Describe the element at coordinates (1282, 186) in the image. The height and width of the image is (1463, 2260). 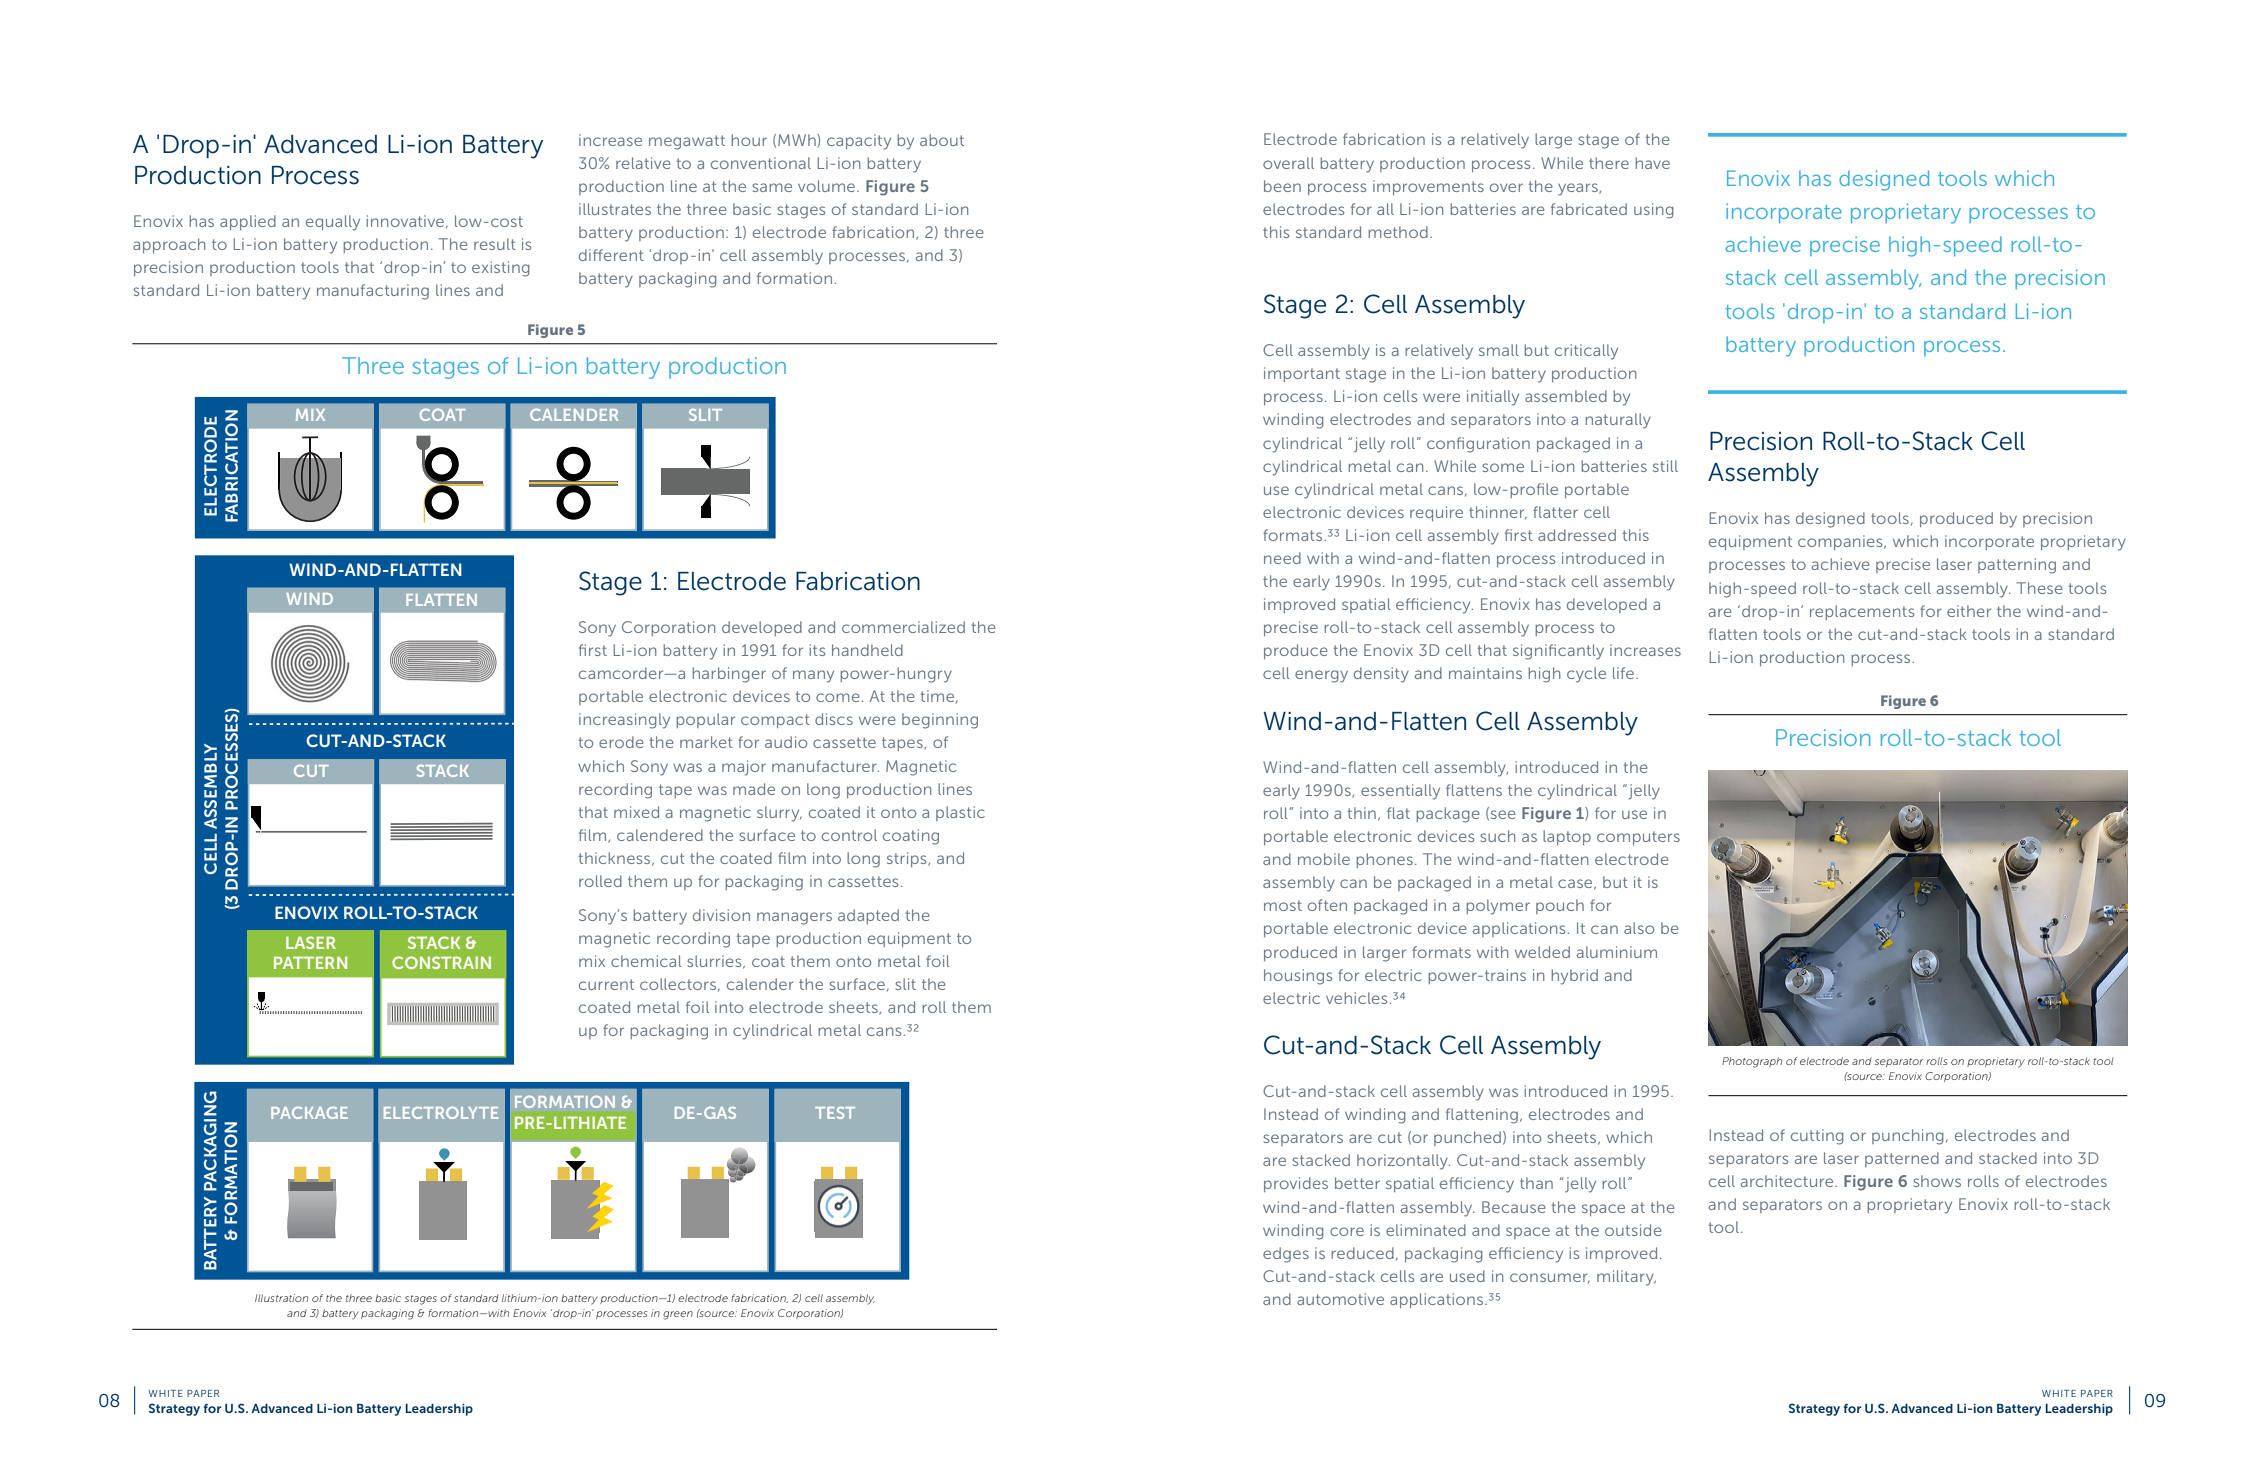
I see `been` at that location.
